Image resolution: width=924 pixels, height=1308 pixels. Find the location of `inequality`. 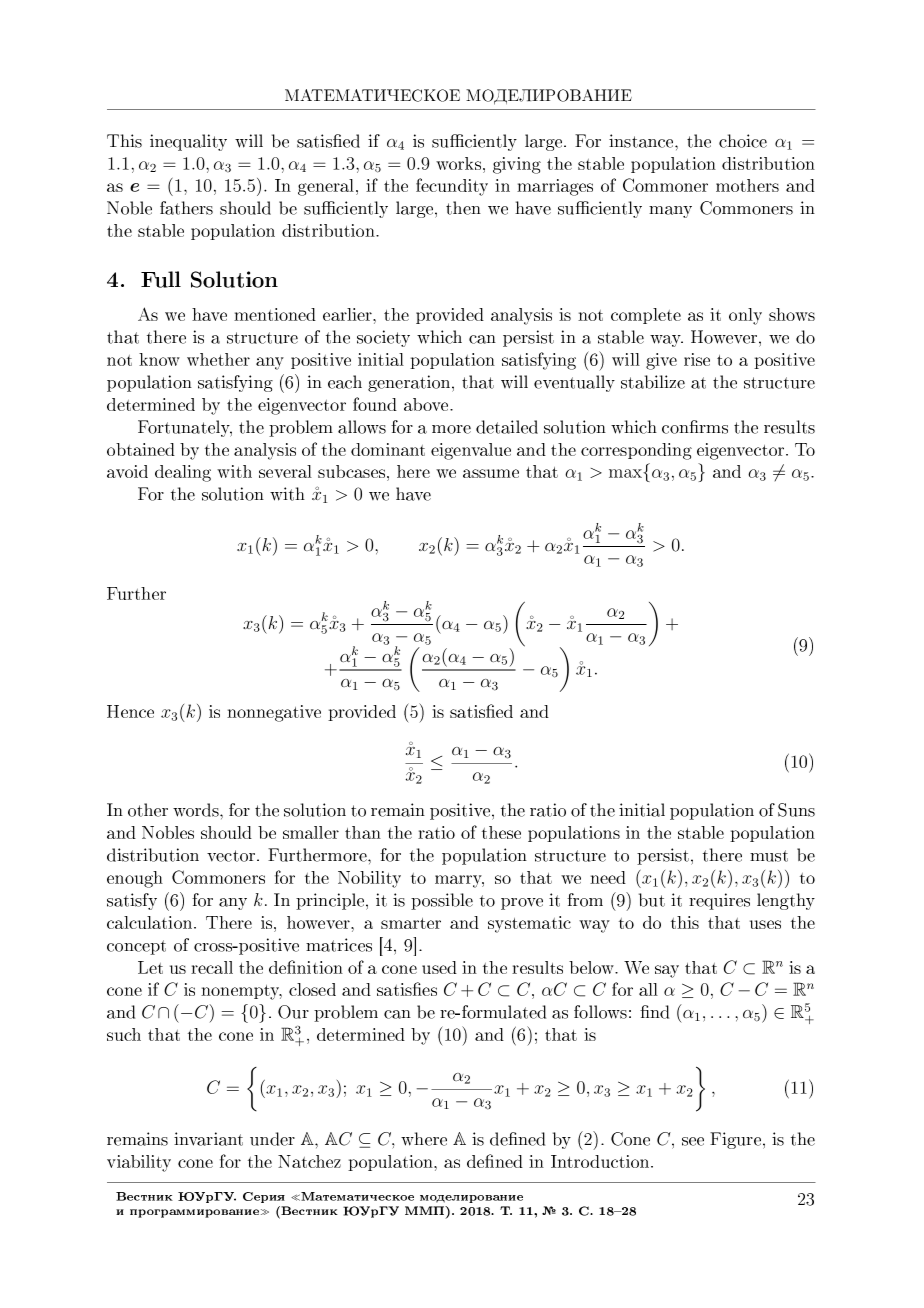

inequality is located at coordinates (188, 142).
